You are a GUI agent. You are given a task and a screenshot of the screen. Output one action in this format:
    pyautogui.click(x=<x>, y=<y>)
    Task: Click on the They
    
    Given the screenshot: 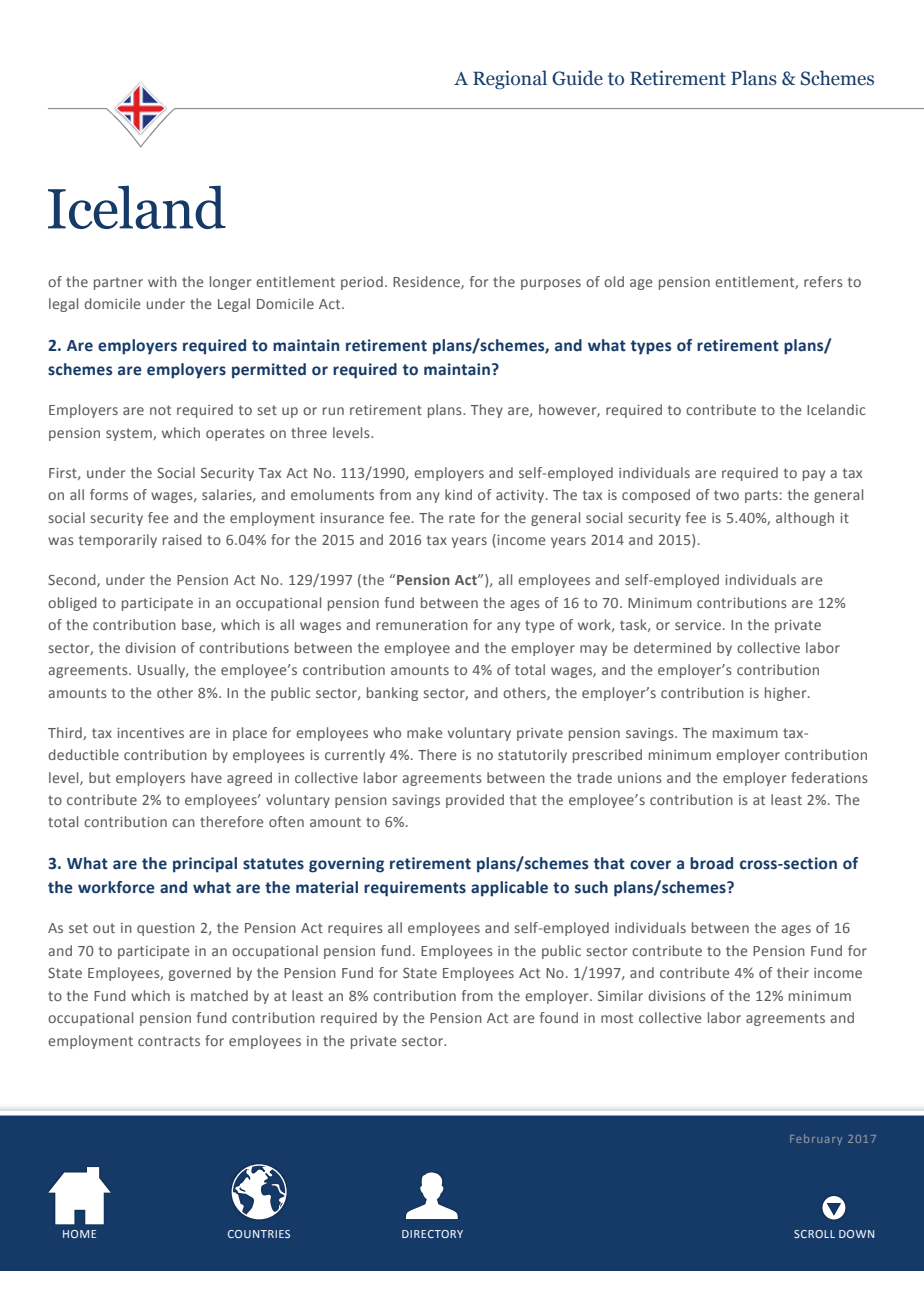 What is the action you would take?
    pyautogui.click(x=487, y=411)
